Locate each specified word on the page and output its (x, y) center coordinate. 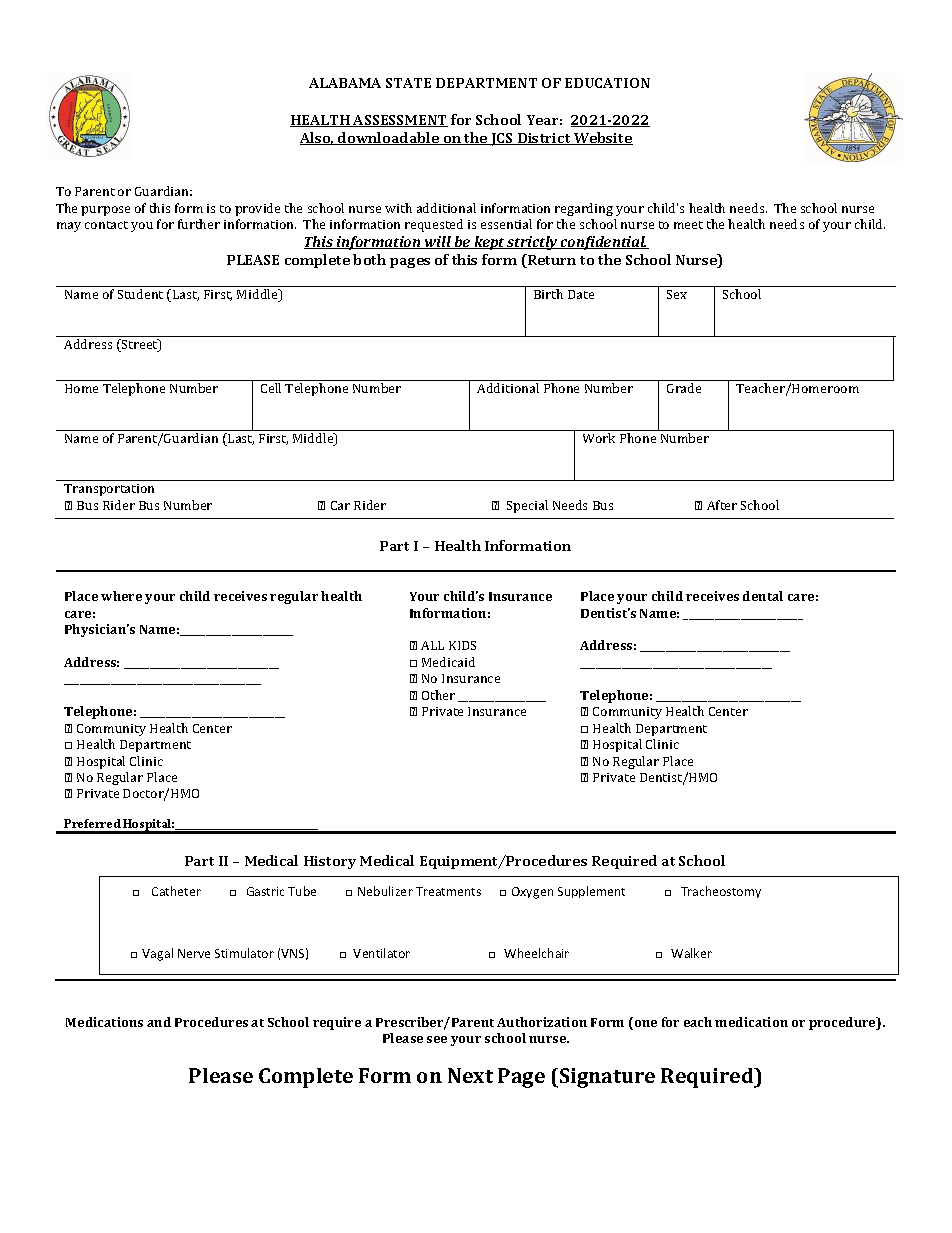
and (159, 1022)
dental (763, 596)
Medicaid (448, 662)
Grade (684, 388)
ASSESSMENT (399, 121)
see (437, 1039)
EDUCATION (607, 83)
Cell (271, 388)
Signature (607, 1078)
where (121, 596)
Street (140, 345)
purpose (105, 211)
